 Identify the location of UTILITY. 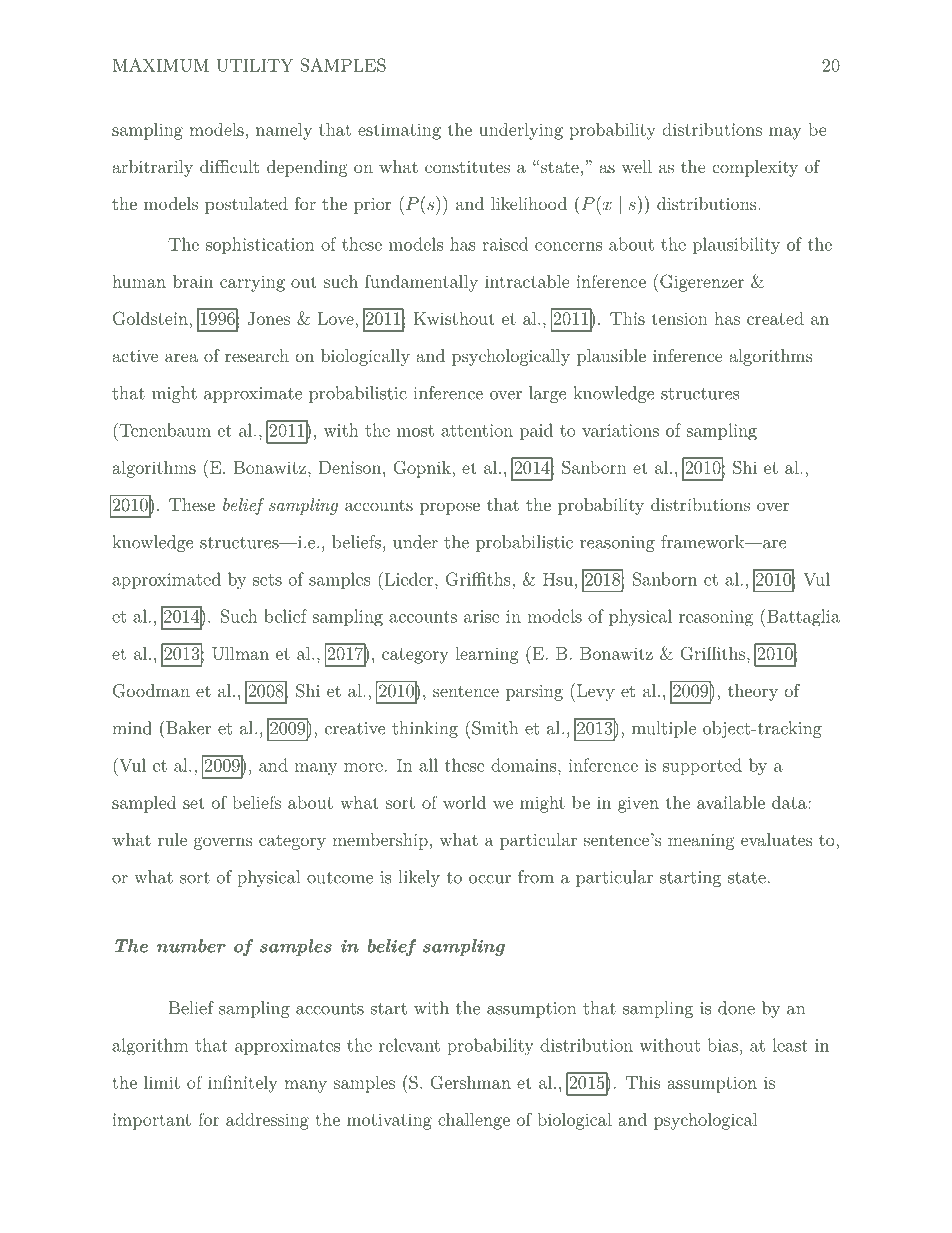
(255, 65).
